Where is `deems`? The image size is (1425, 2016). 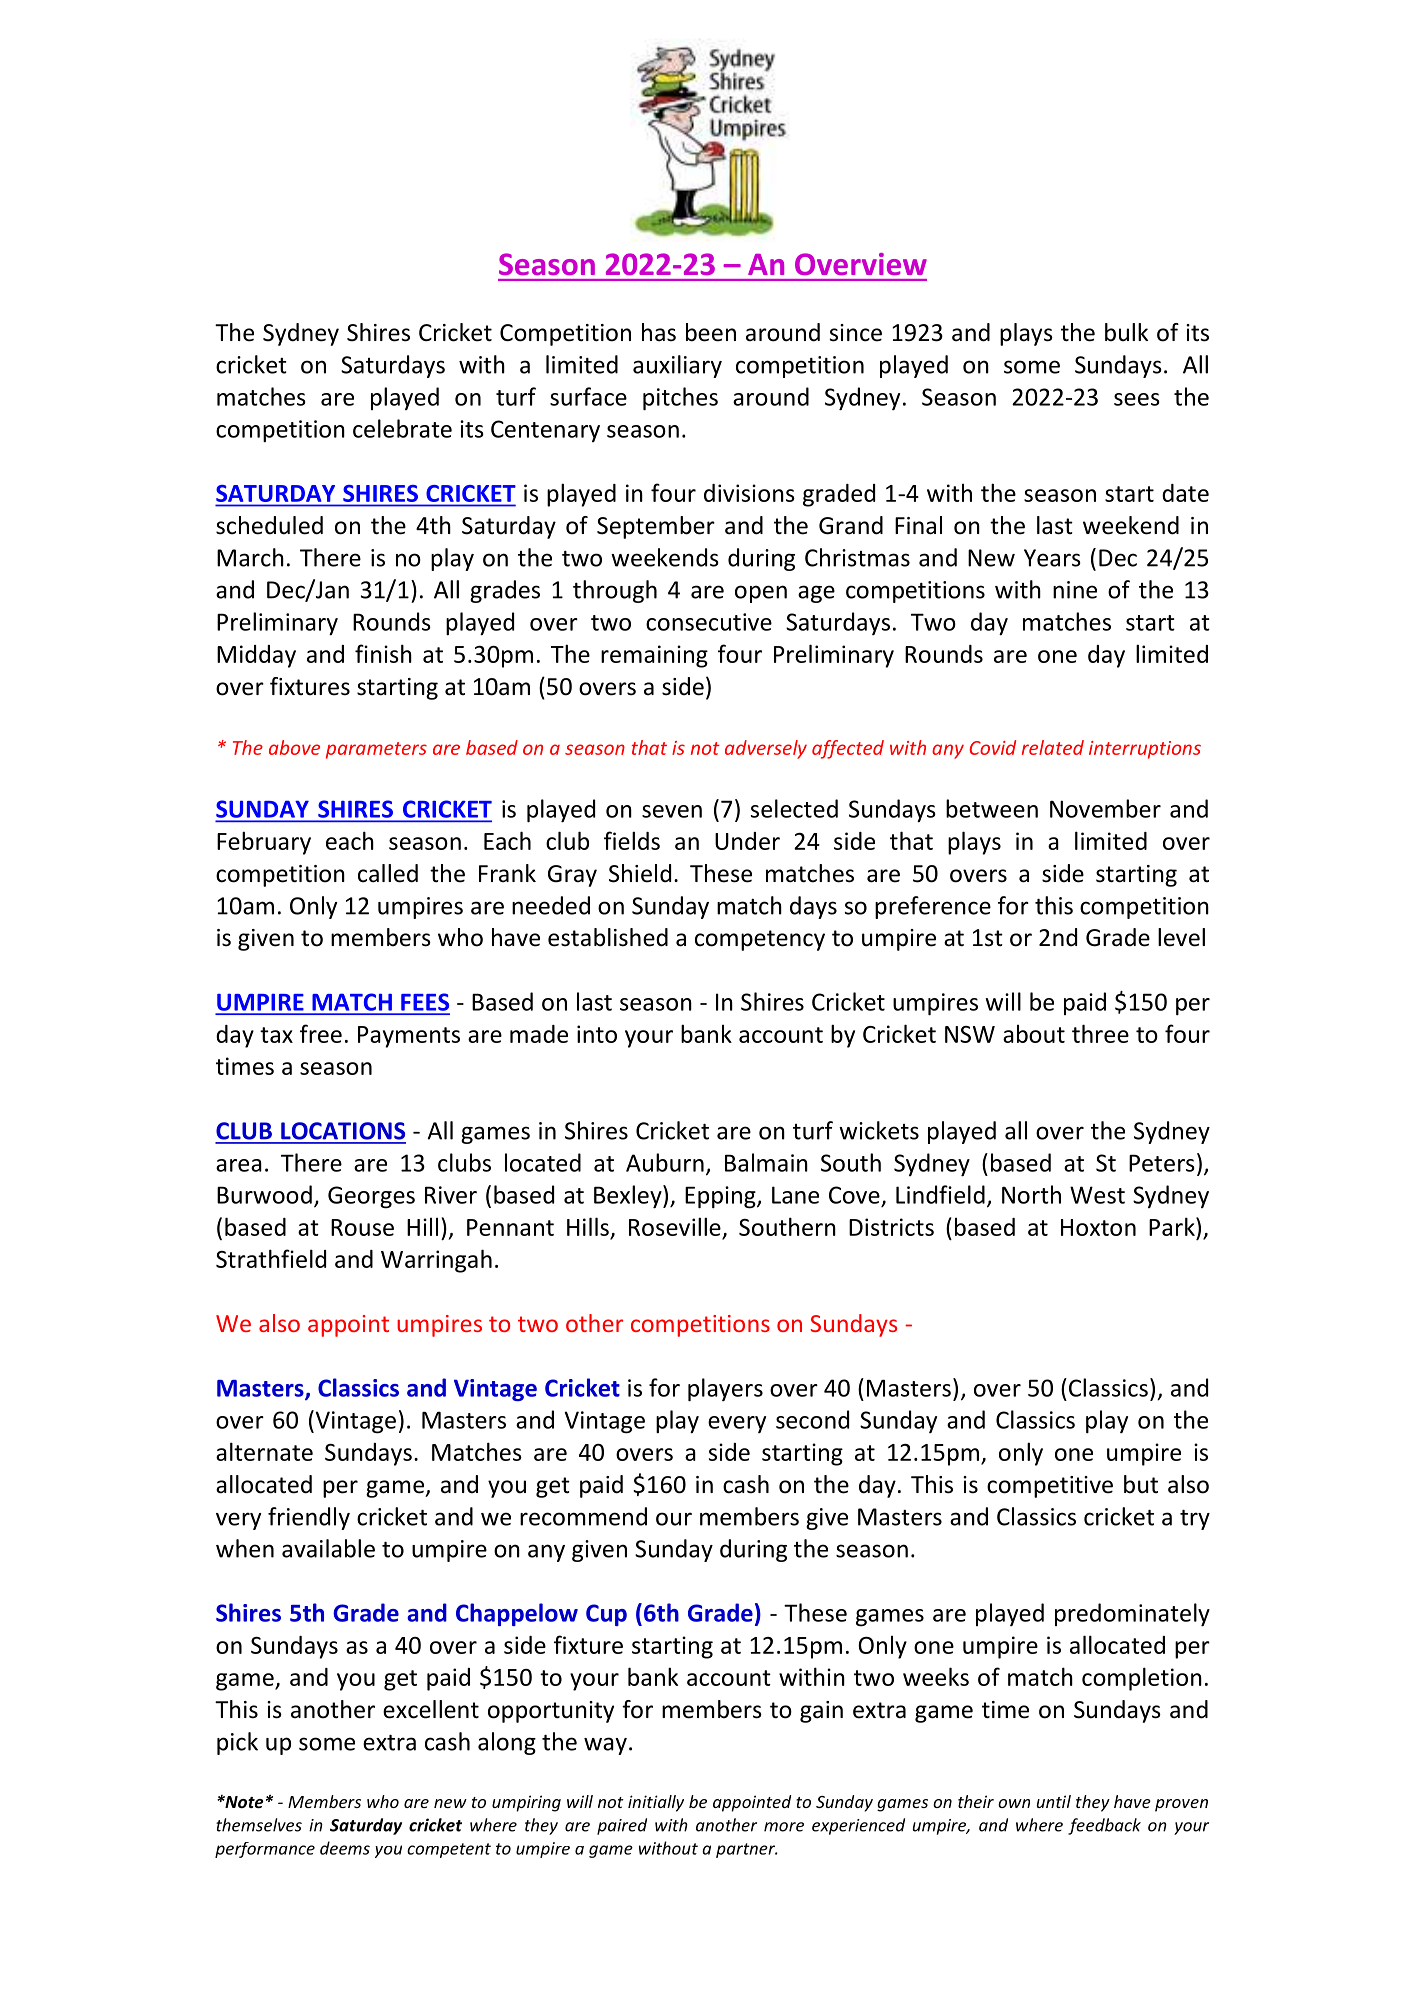 deems is located at coordinates (345, 1848).
